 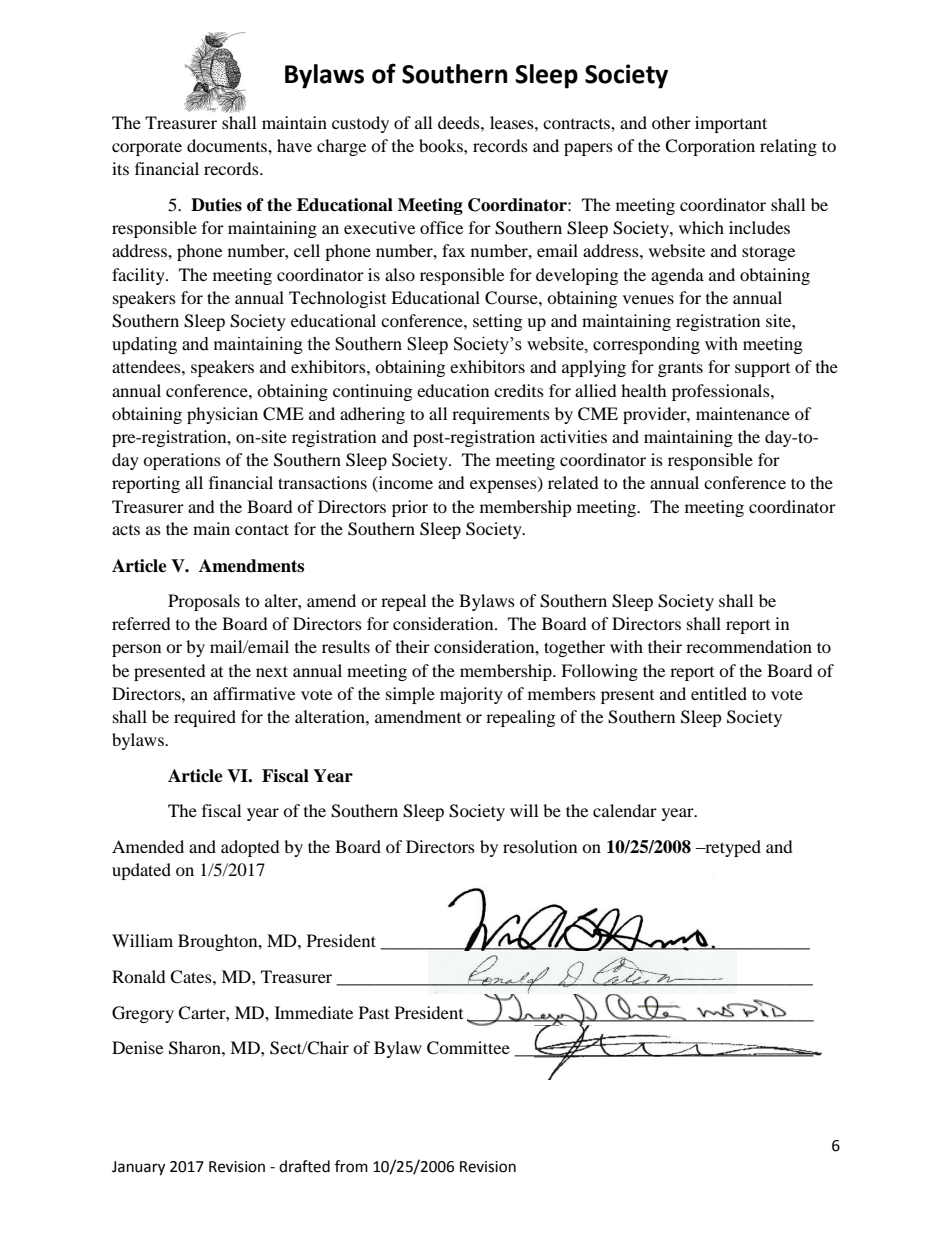 I want to click on Committee, so click(x=468, y=1048).
